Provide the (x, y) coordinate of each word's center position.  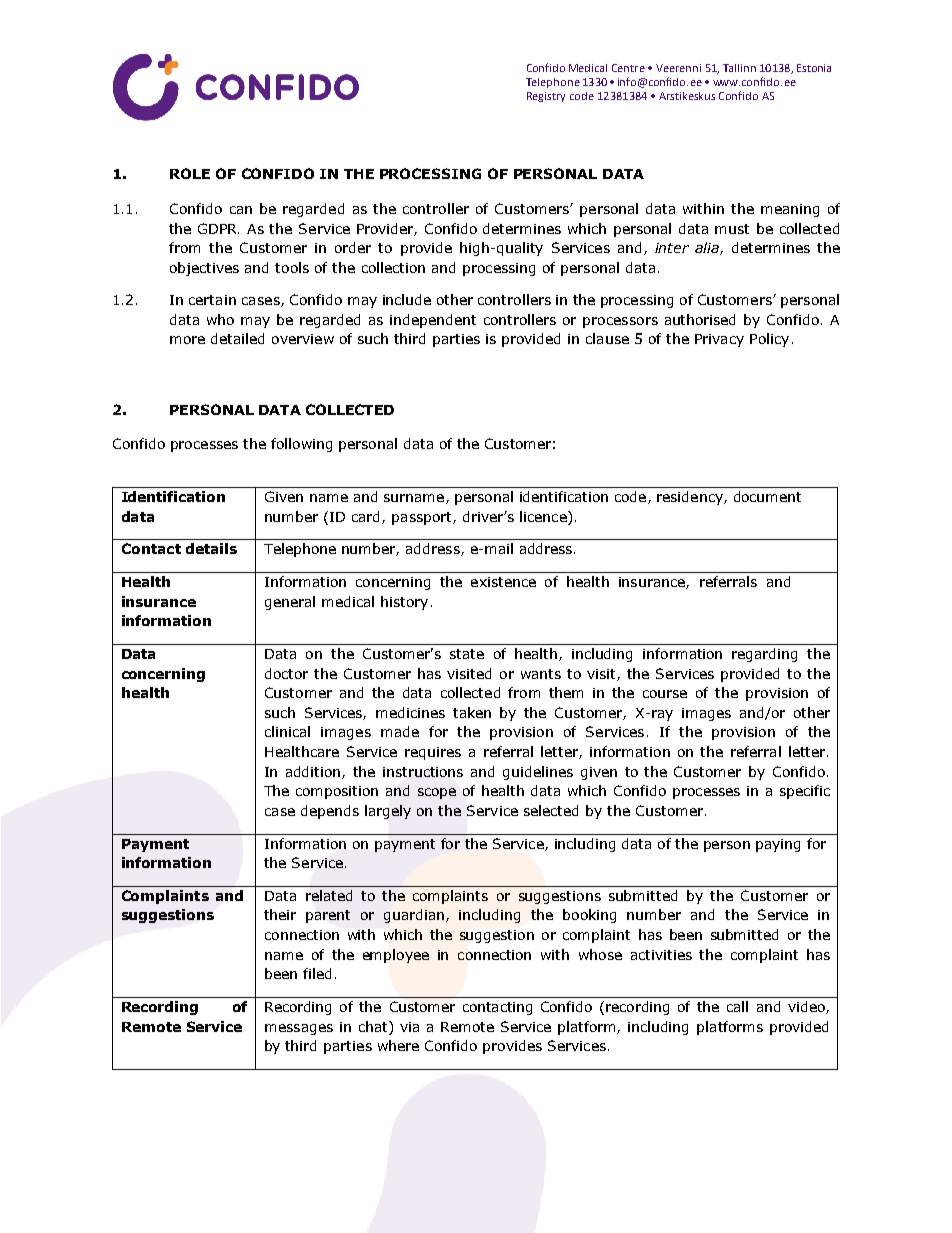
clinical (287, 731)
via (409, 1027)
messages (299, 1029)
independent (433, 321)
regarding (764, 655)
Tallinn (739, 68)
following (301, 445)
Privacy (719, 340)
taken (472, 712)
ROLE (190, 173)
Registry (546, 97)
